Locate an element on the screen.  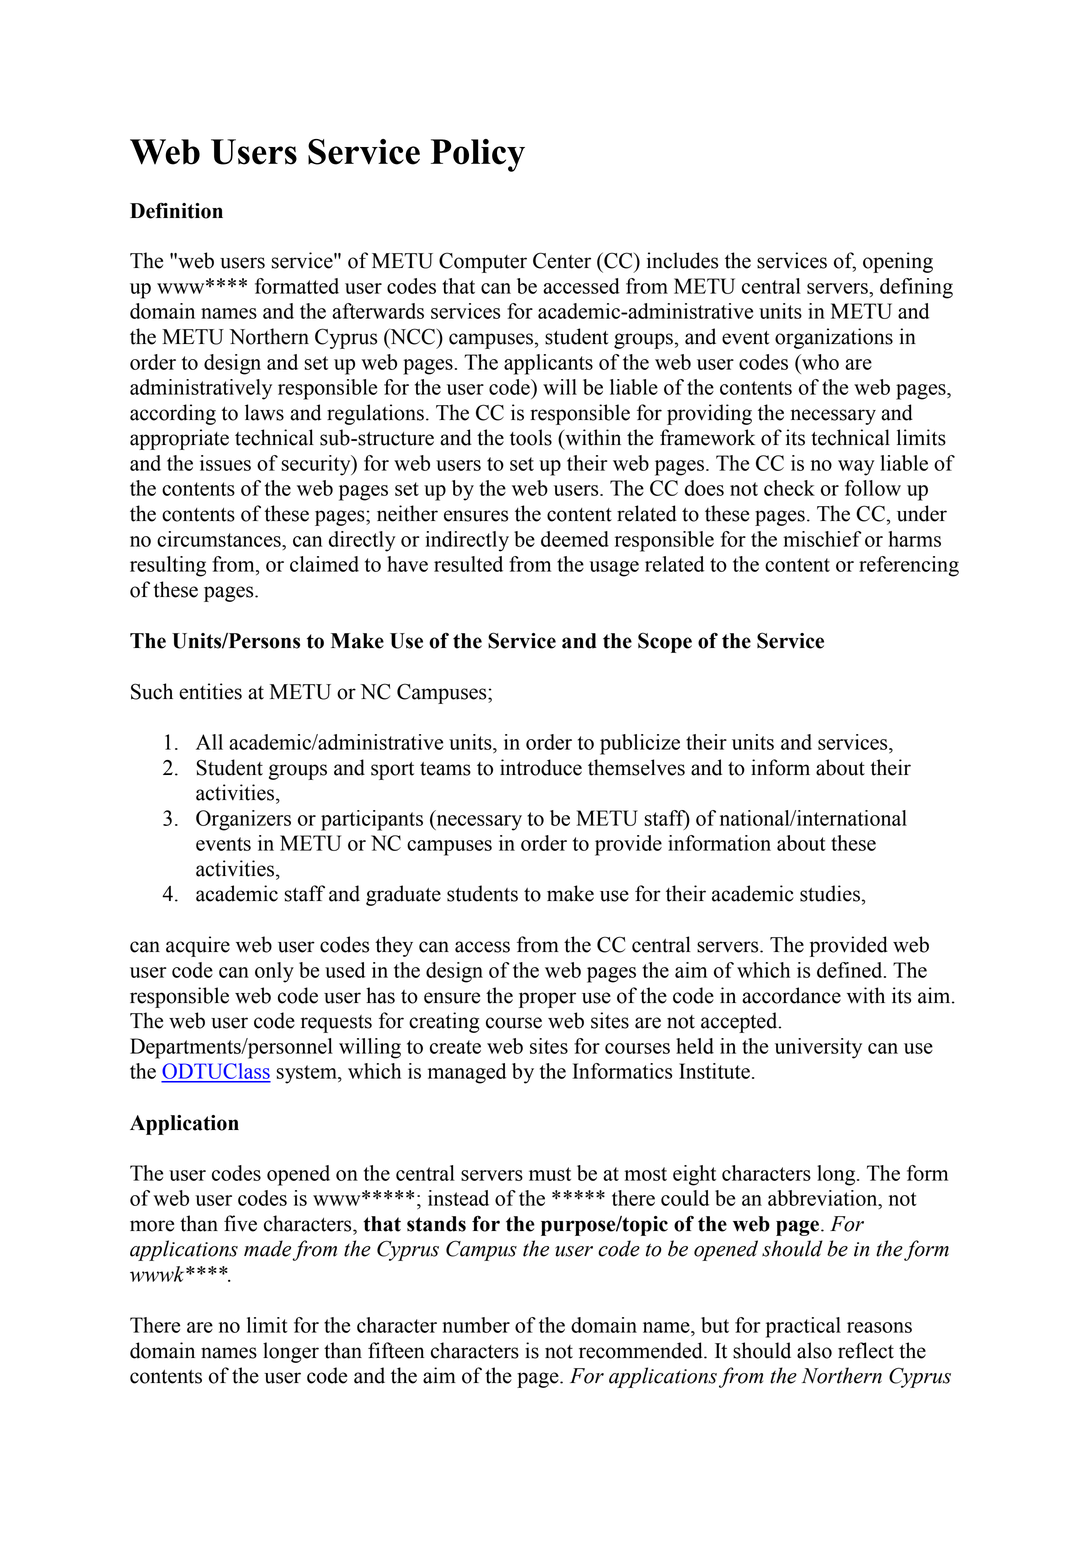
opening is located at coordinates (898, 262).
